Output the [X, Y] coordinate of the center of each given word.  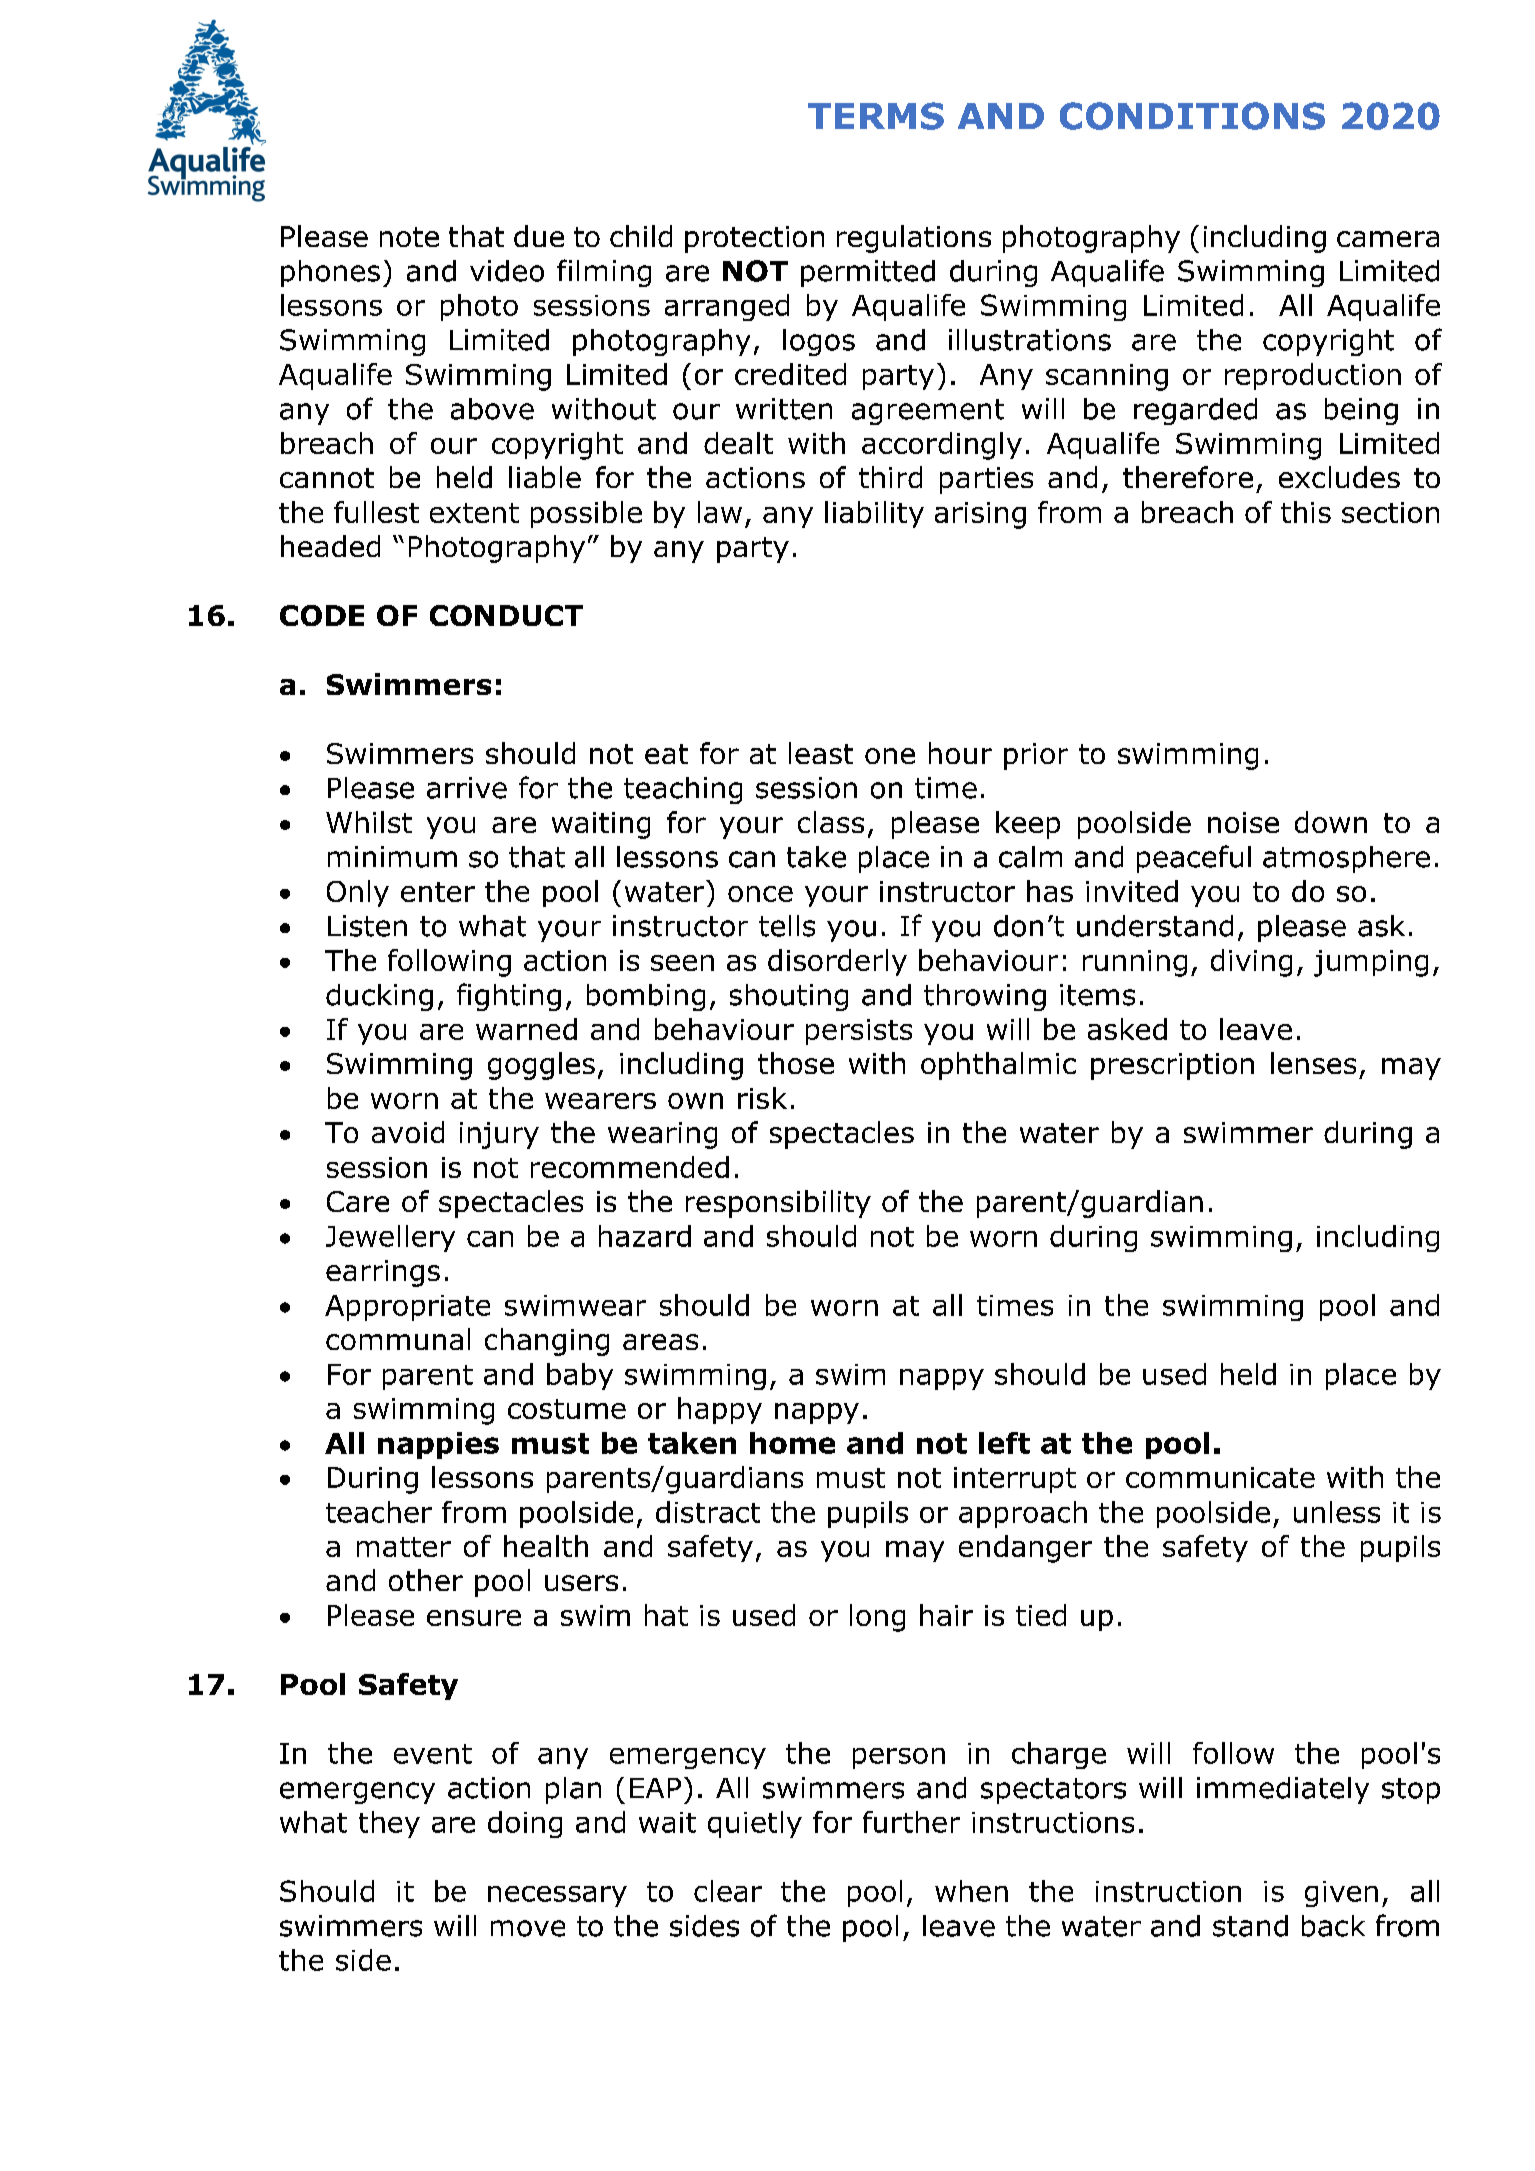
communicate [1220, 1477]
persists [859, 1032]
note [409, 237]
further [911, 1822]
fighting [509, 997]
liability [874, 514]
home [792, 1443]
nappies [438, 1445]
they [389, 1824]
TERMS [876, 116]
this [1306, 512]
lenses [1313, 1063]
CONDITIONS [1192, 116]
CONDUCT [506, 615]
